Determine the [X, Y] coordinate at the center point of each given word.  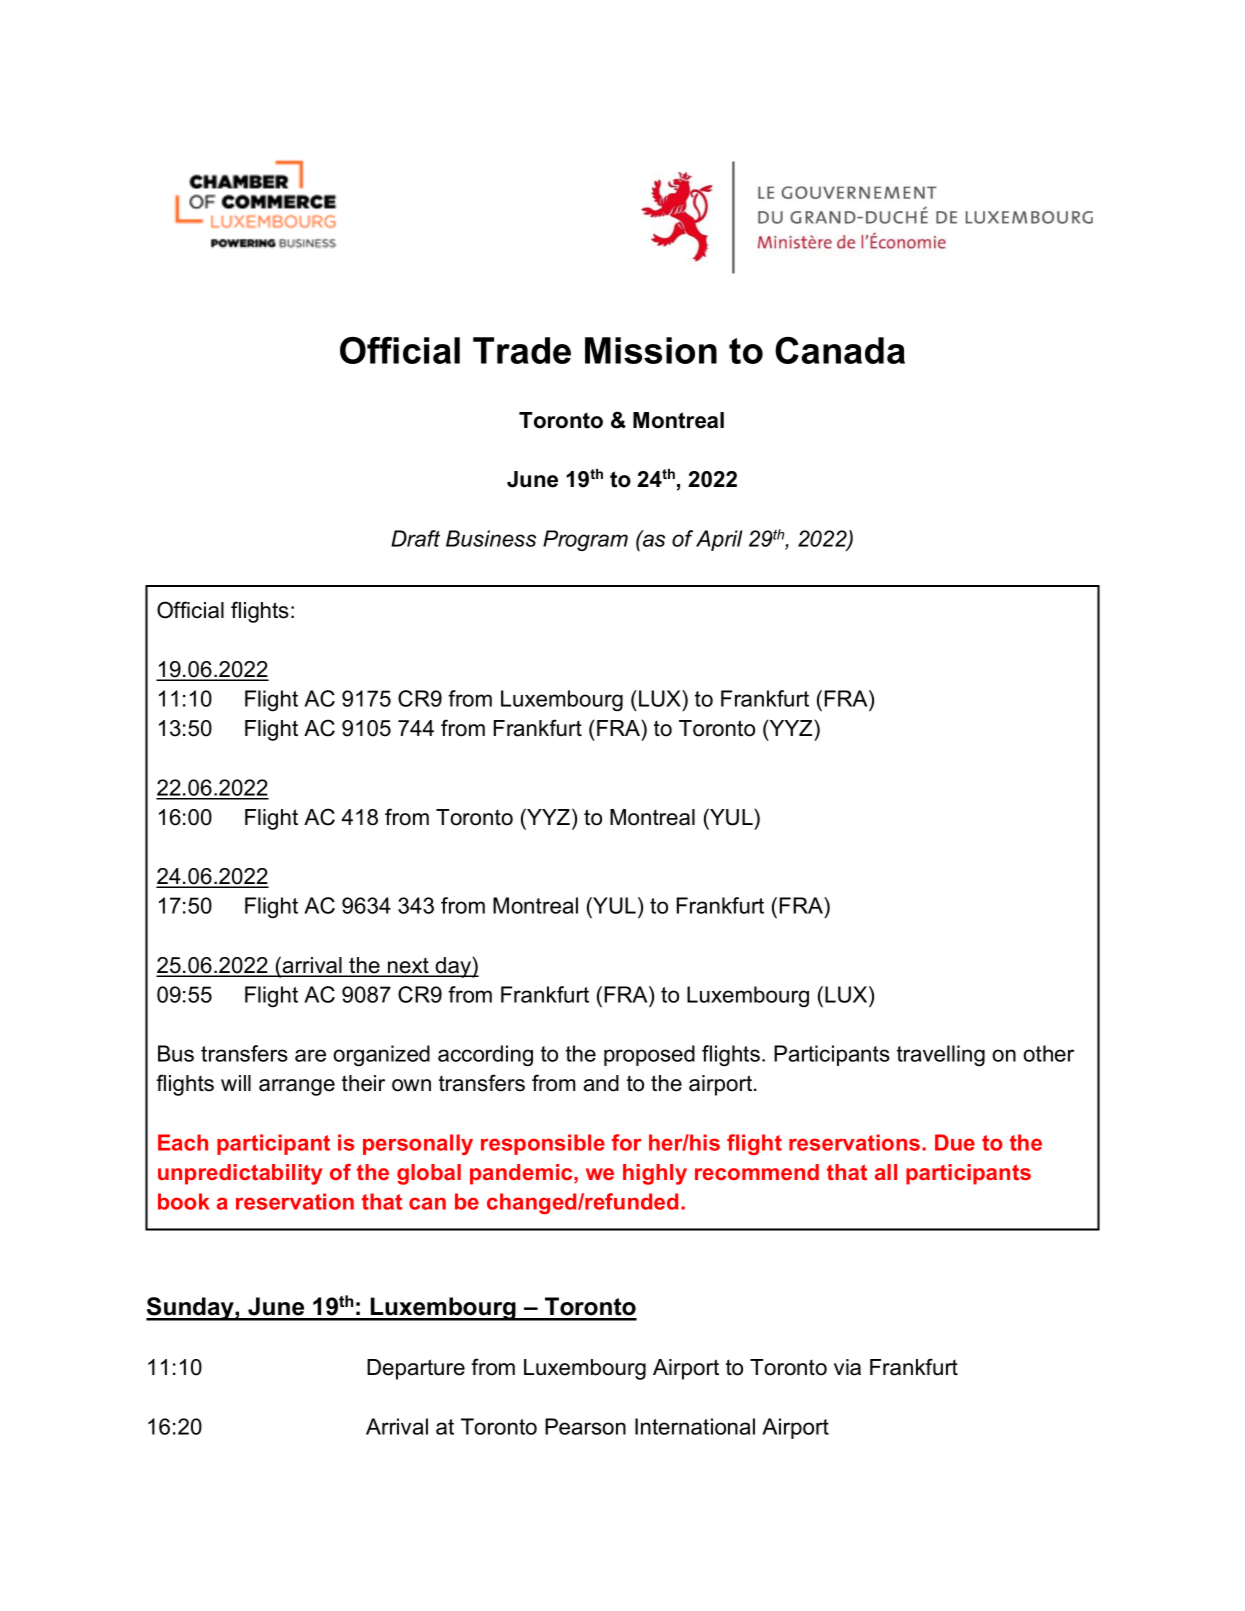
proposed [649, 1055]
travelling [941, 1055]
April [719, 540]
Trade [522, 350]
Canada [840, 350]
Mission [651, 350]
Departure [416, 1369]
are [310, 1055]
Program [585, 540]
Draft [415, 538]
